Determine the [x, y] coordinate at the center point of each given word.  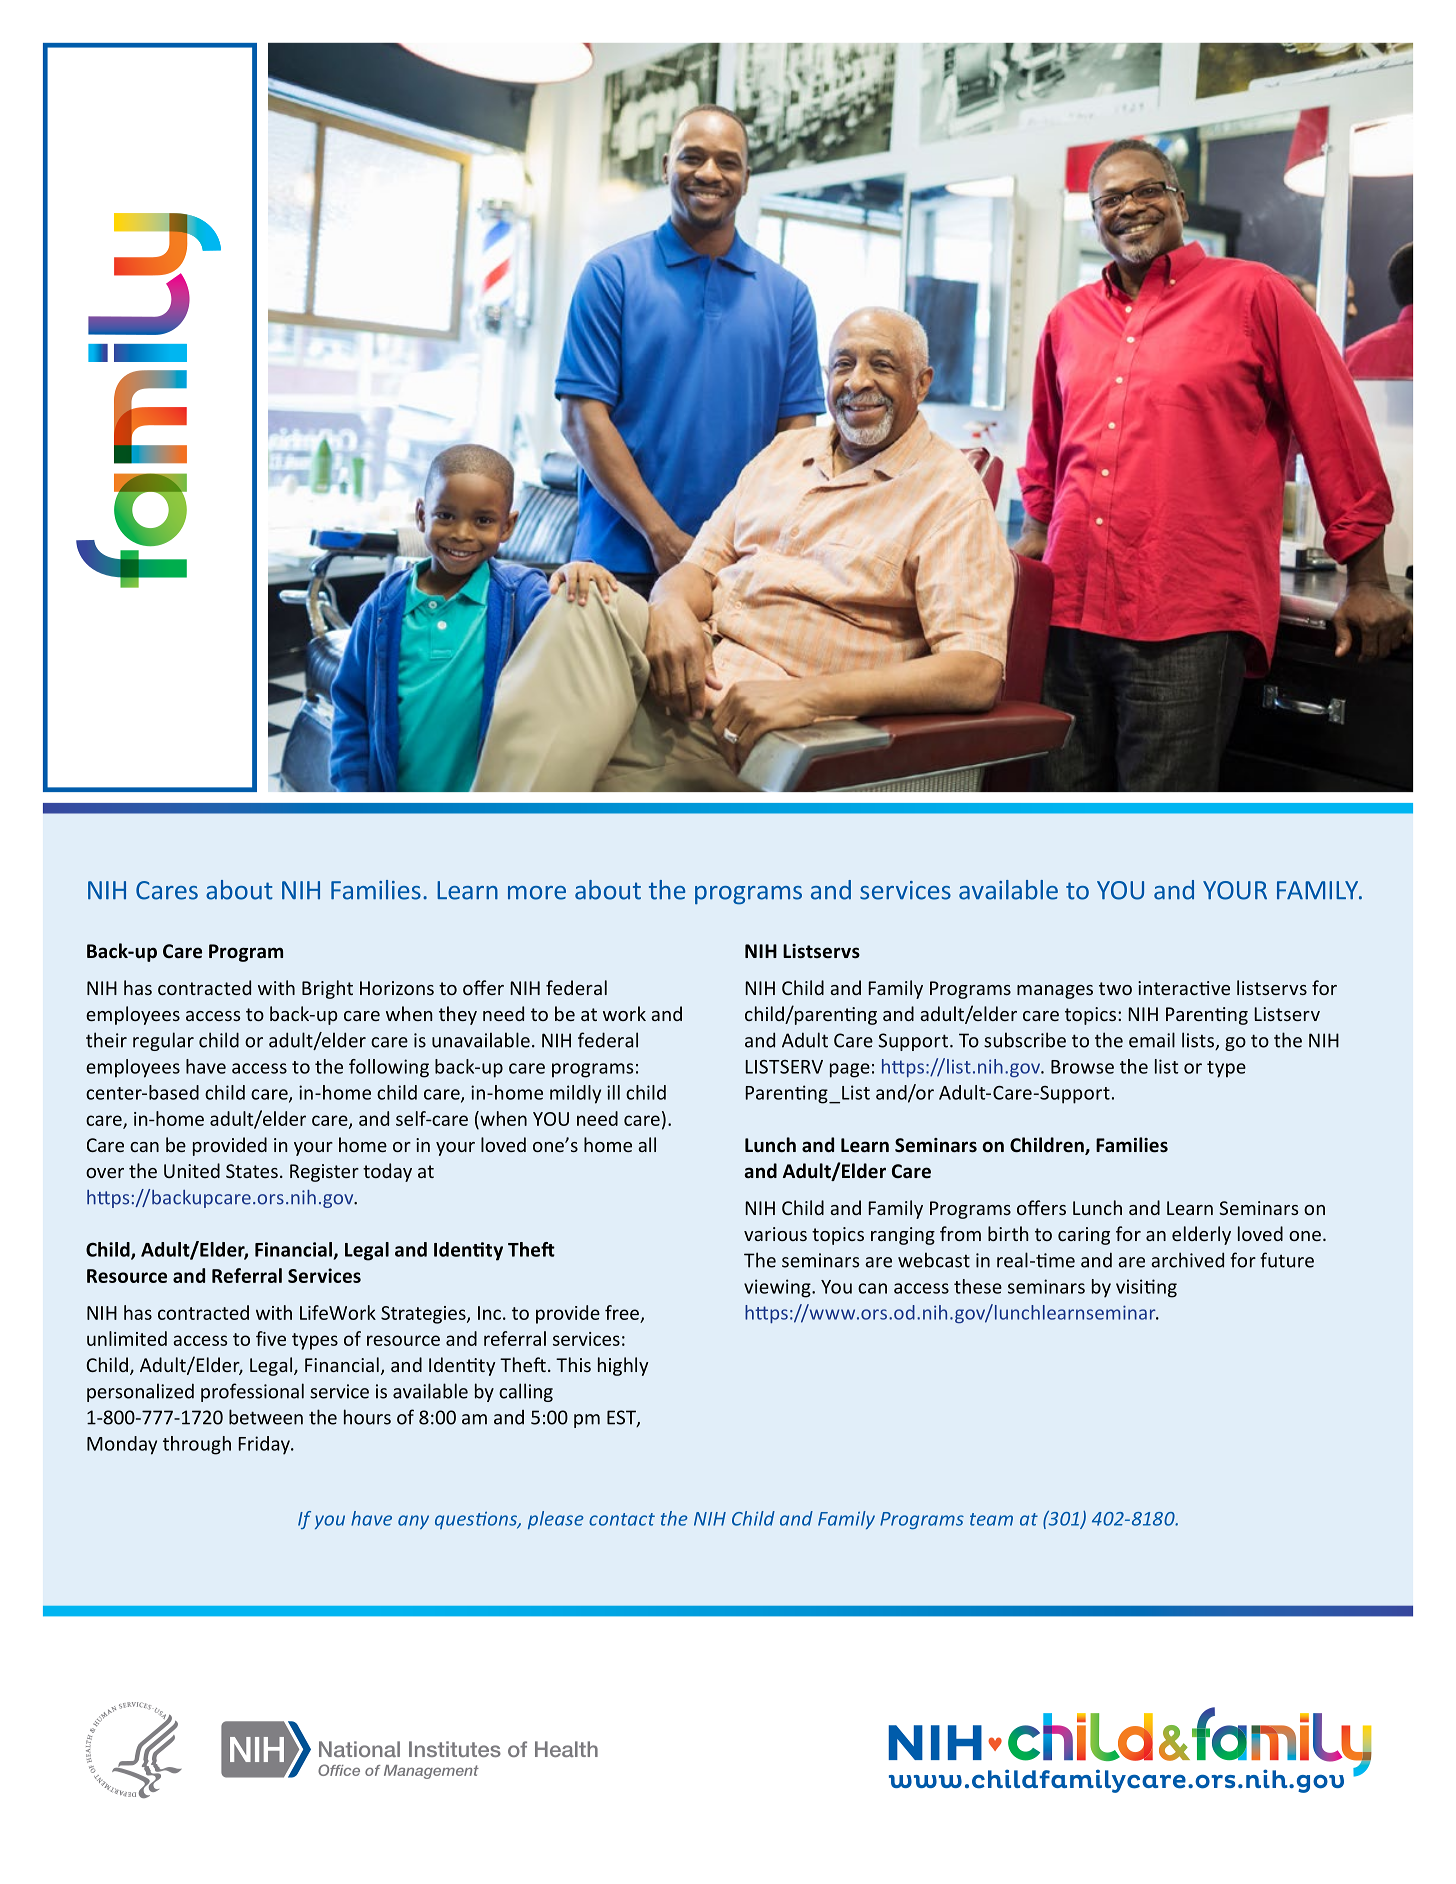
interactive [1184, 988]
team [991, 1519]
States [252, 1171]
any [413, 1522]
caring [1084, 1236]
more [537, 893]
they [458, 1015]
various [775, 1234]
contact [622, 1519]
